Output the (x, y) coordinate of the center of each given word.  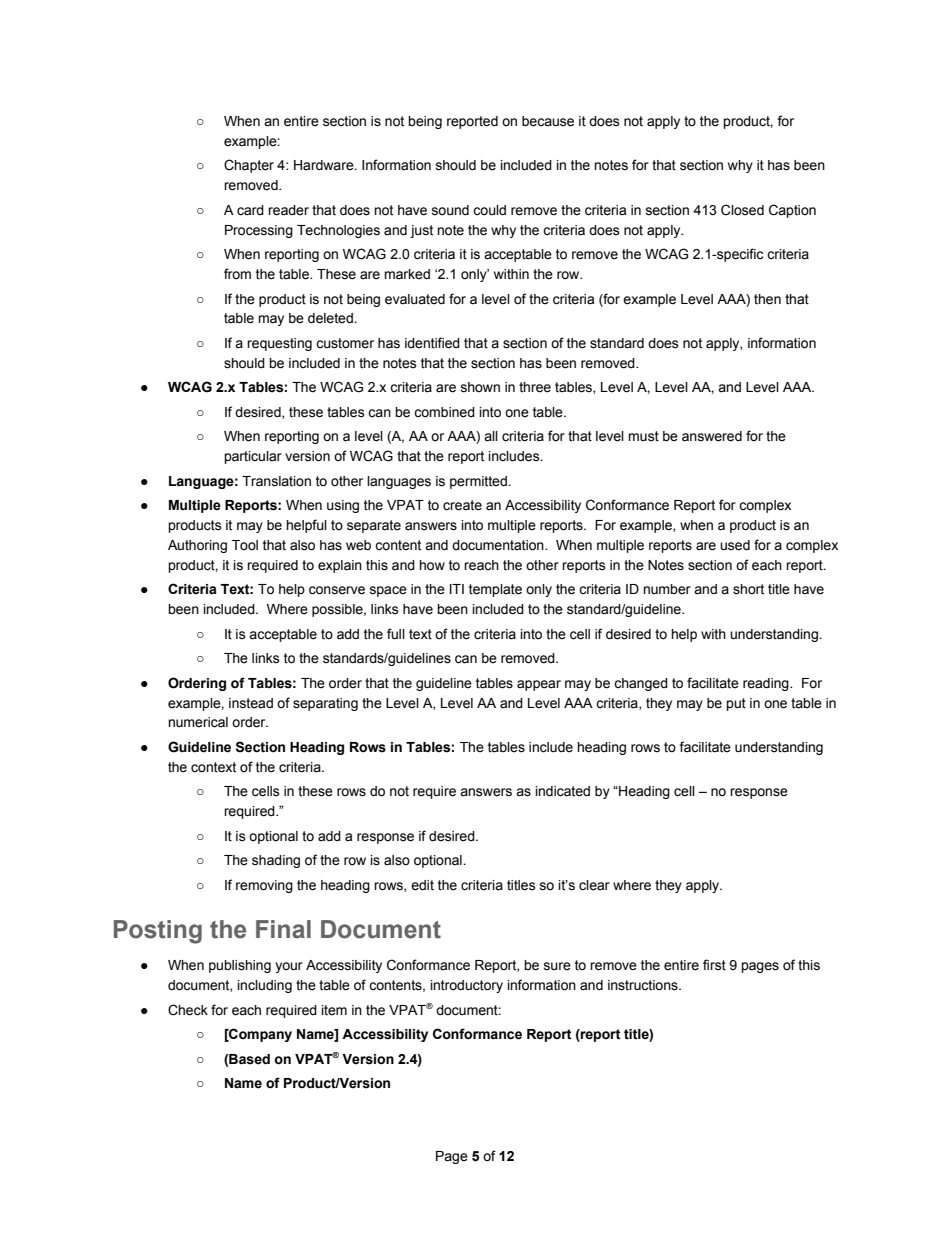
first (714, 965)
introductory (467, 986)
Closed (742, 210)
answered (712, 436)
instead (251, 703)
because (548, 121)
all (491, 436)
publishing (240, 966)
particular (253, 457)
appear (539, 685)
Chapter (249, 166)
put (736, 704)
